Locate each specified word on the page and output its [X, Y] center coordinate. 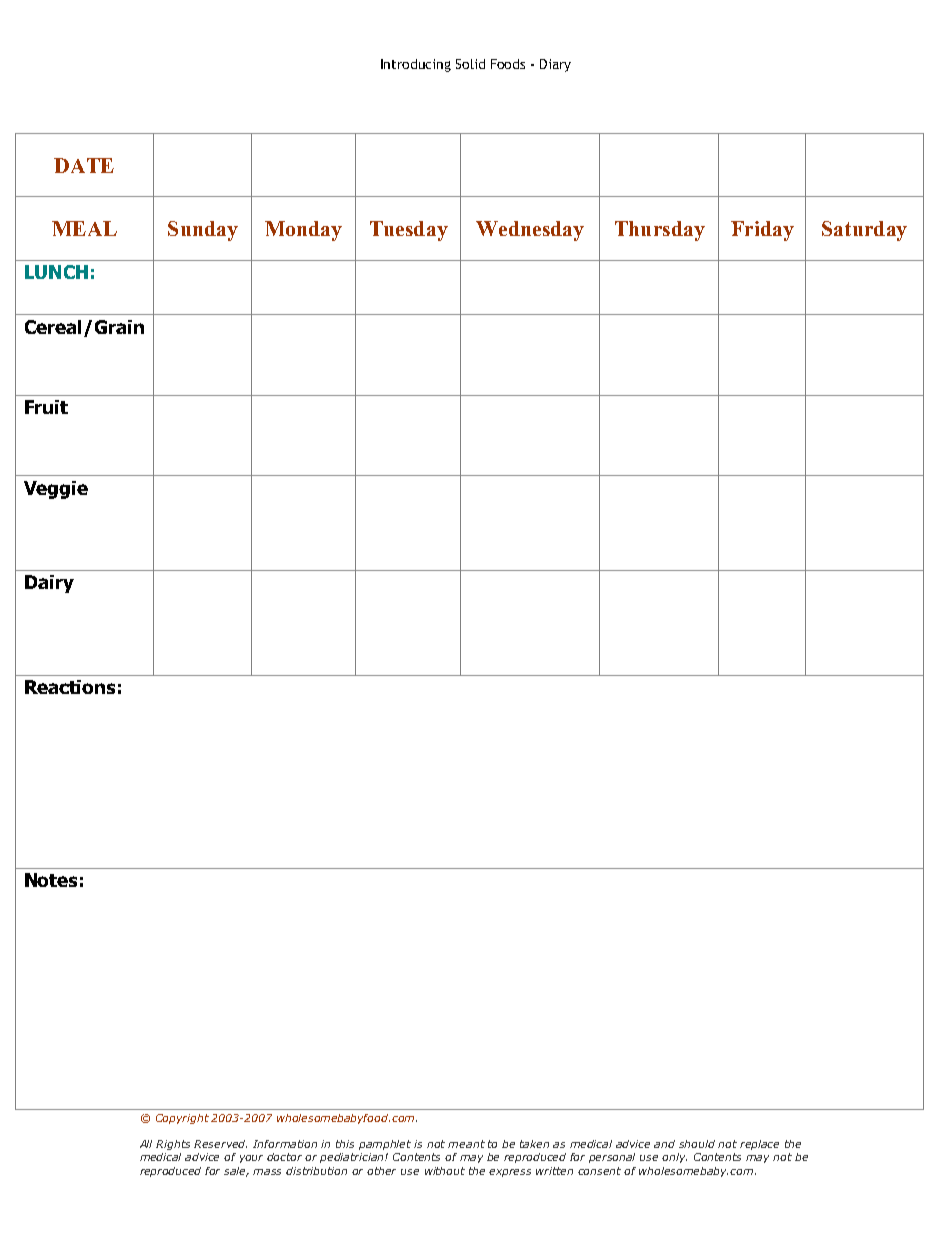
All [146, 1144]
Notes [51, 880]
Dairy [49, 584]
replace [759, 1145]
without [445, 1171]
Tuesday [409, 231]
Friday [762, 231]
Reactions [70, 687]
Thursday [660, 231]
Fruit [46, 407]
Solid [470, 64]
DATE [84, 165]
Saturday [864, 231]
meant [466, 1144]
